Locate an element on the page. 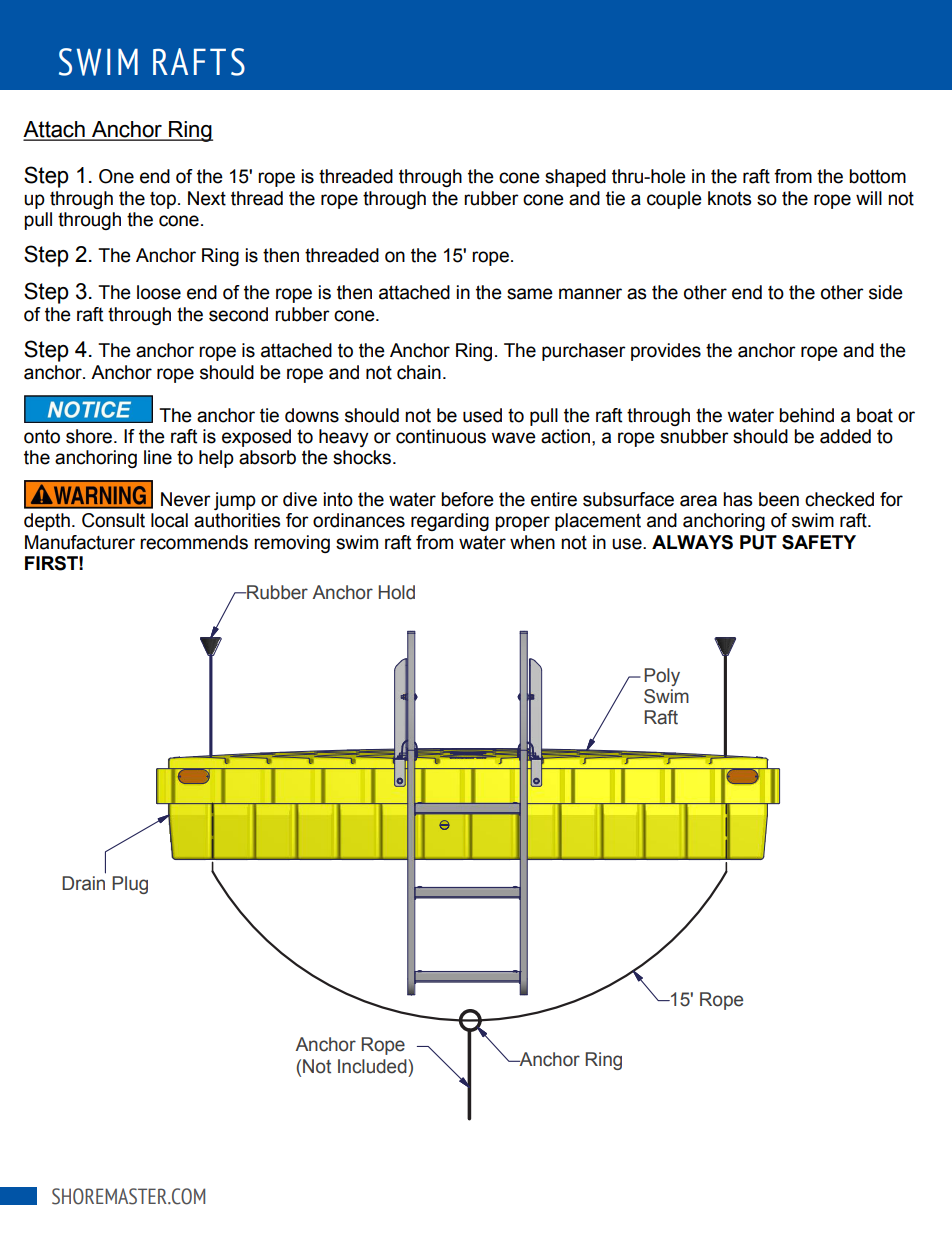 This document has height=1233, width=952. Plug is located at coordinates (130, 885).
